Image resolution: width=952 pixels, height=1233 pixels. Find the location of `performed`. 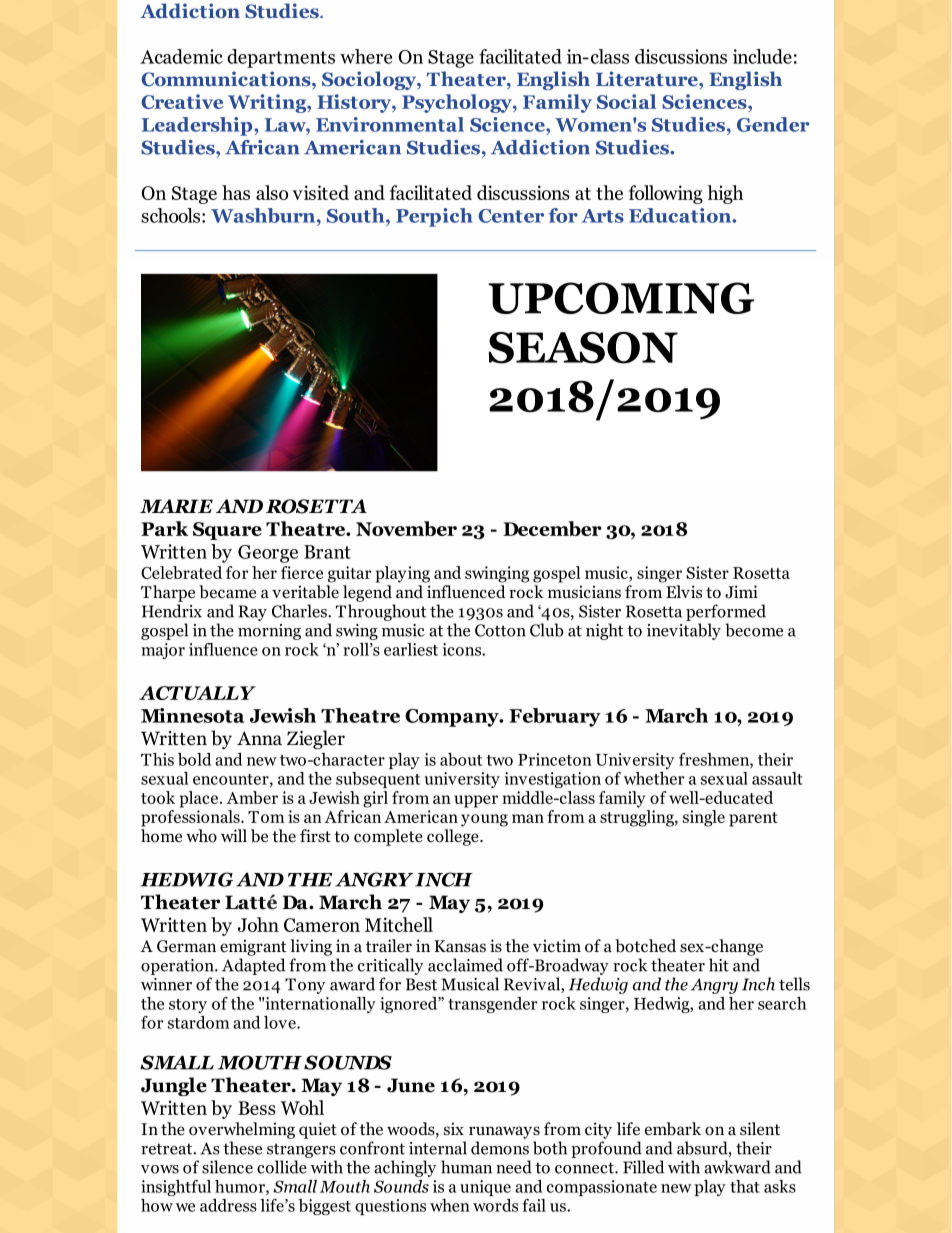

performed is located at coordinates (726, 612).
